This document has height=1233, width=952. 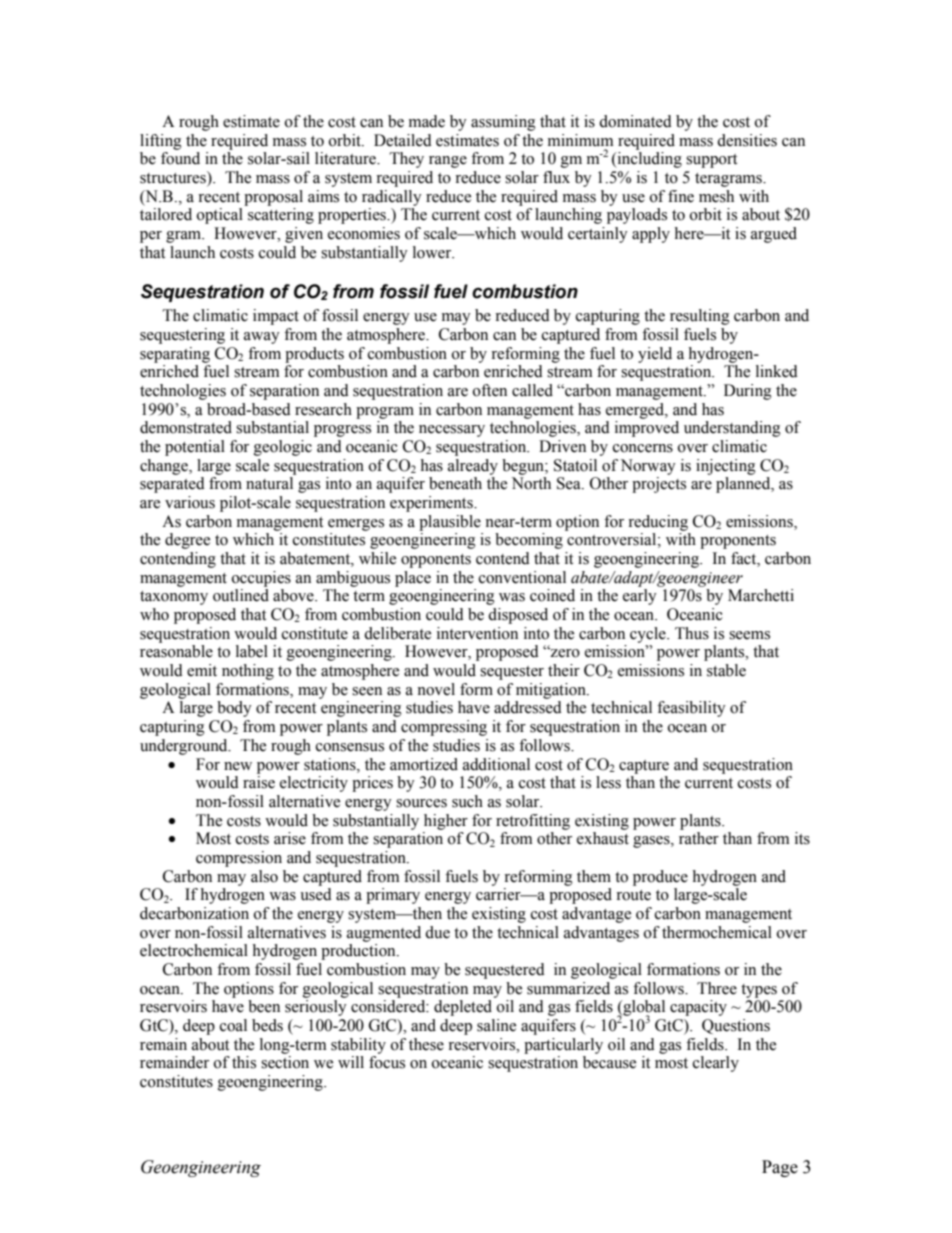 What do you see at coordinates (711, 161) in the document?
I see `support` at bounding box center [711, 161].
